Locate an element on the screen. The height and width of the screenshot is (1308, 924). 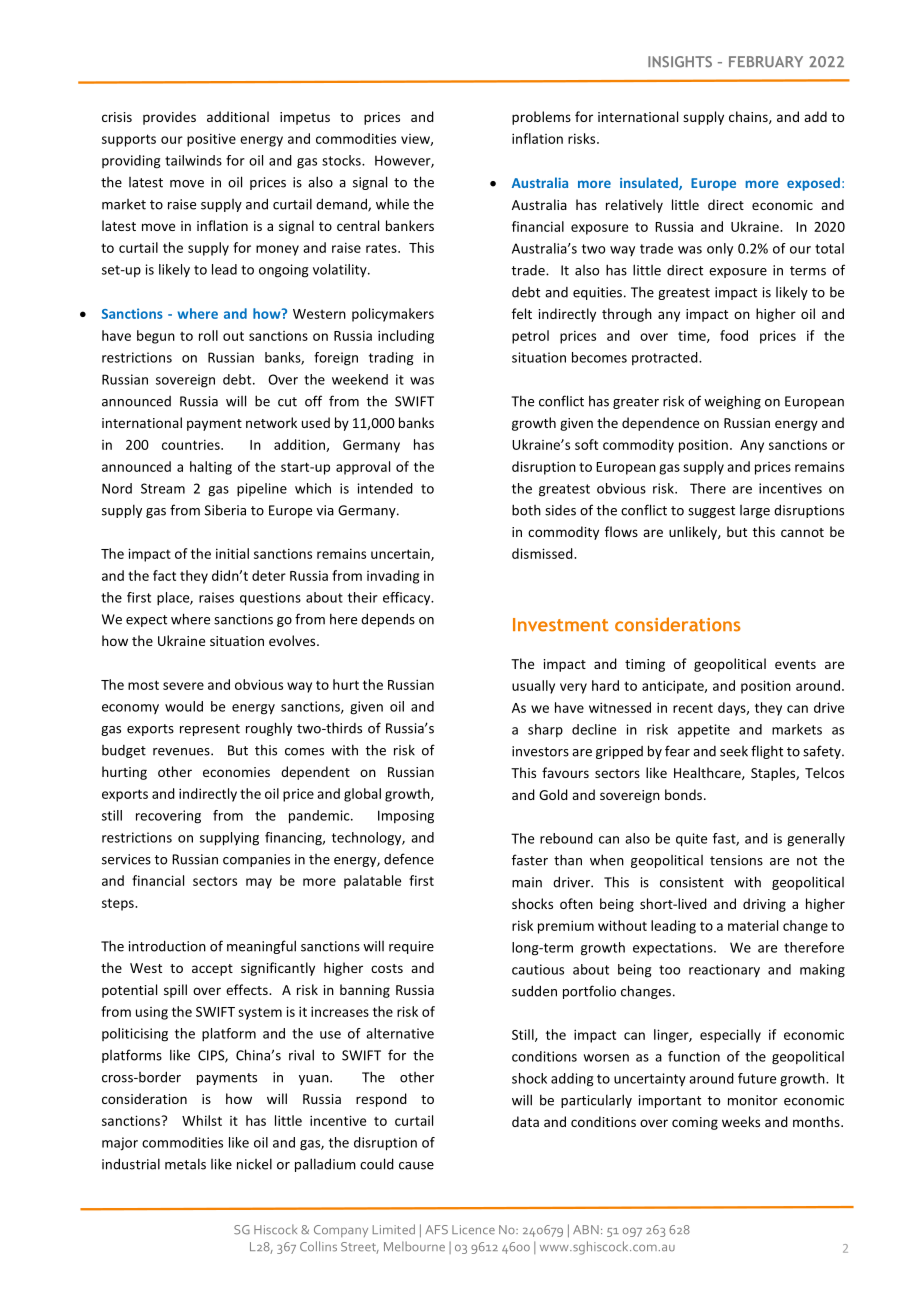
chains is located at coordinates (749, 117).
